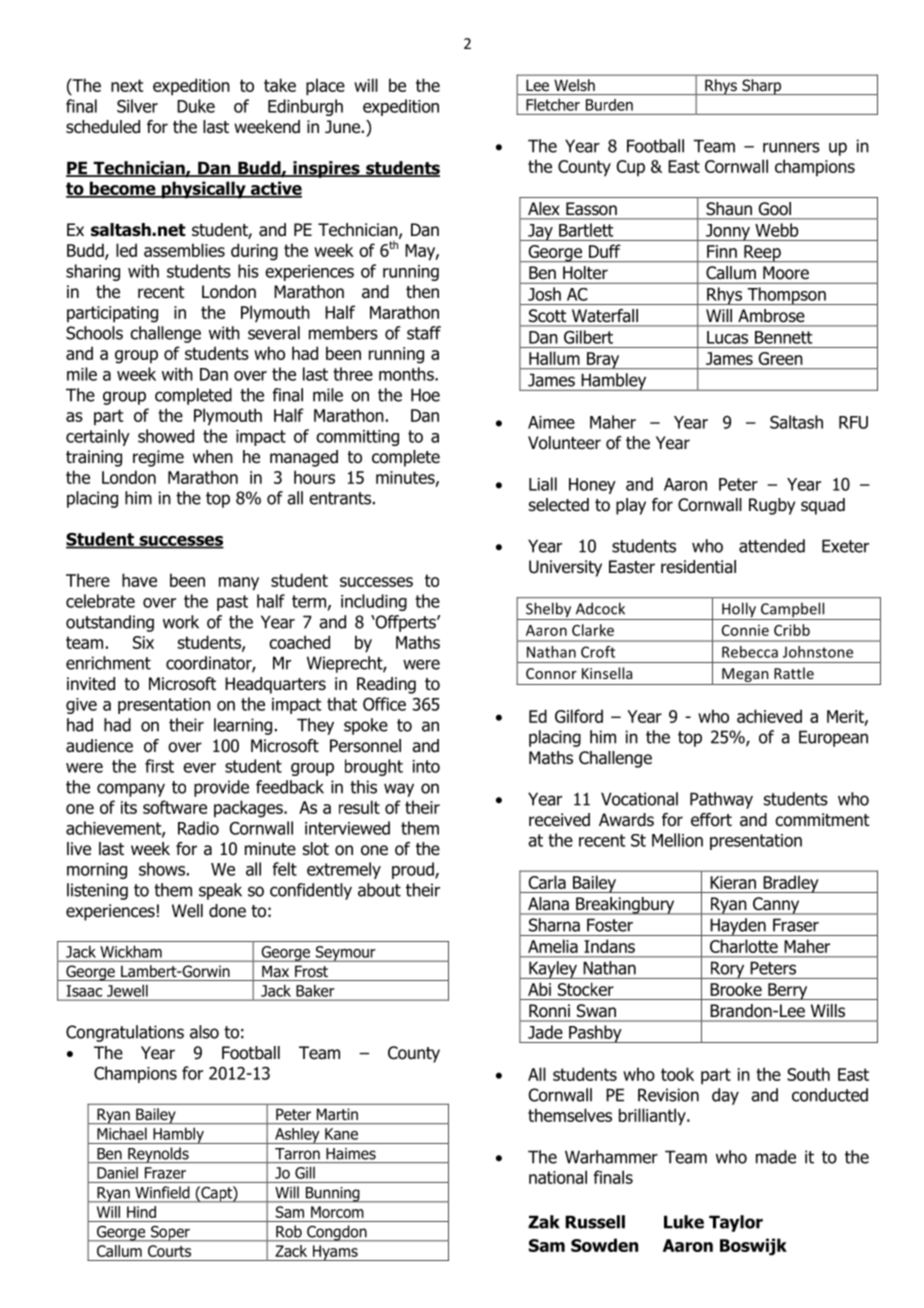 Image resolution: width=924 pixels, height=1308 pixels. Describe the element at coordinates (425, 395) in the document. I see `Hoe` at that location.
